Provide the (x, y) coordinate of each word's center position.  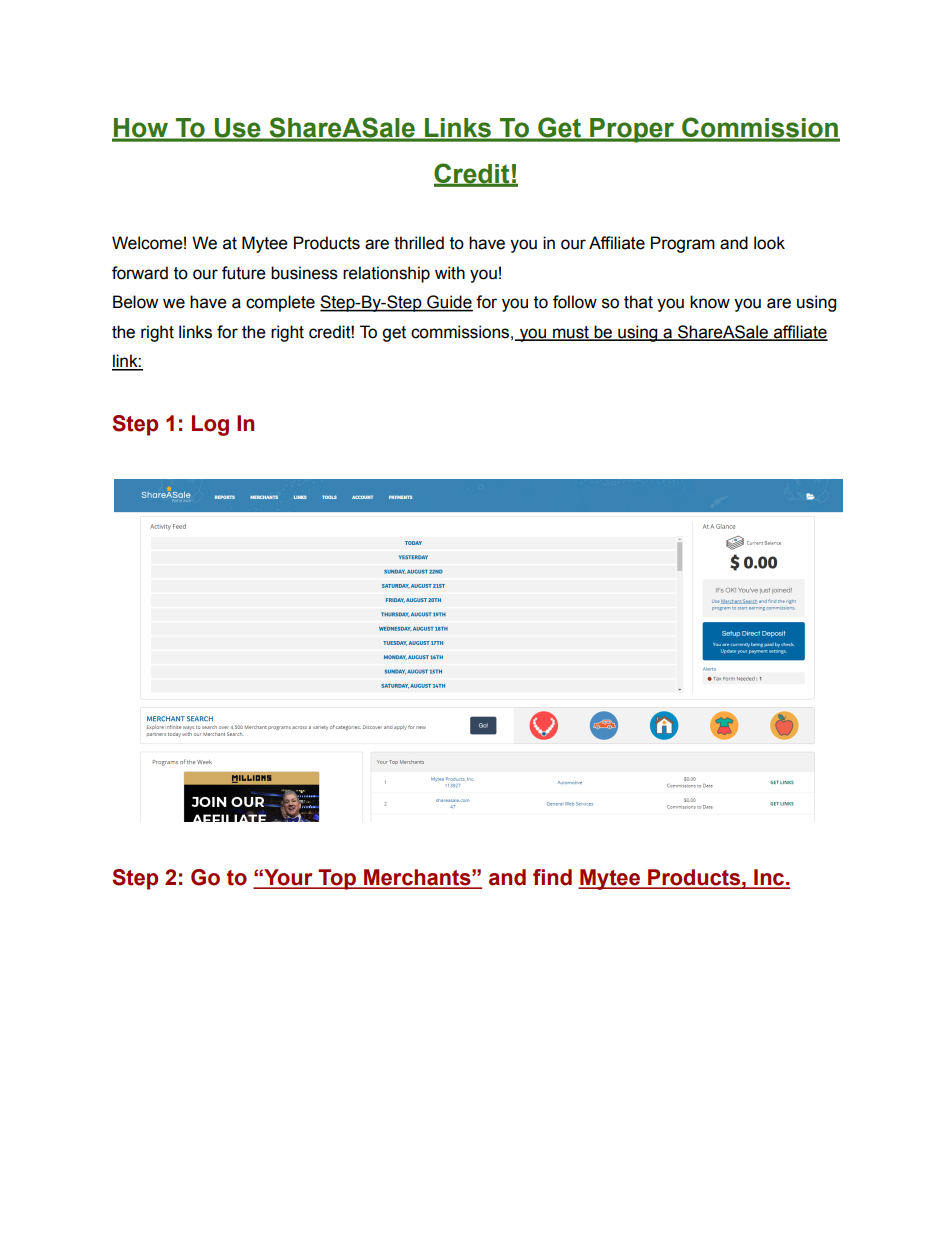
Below (135, 302)
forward (140, 273)
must (571, 333)
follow (575, 302)
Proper (632, 130)
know (710, 302)
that (638, 302)
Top (337, 879)
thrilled (419, 243)
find (552, 877)
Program (683, 244)
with (450, 273)
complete (280, 303)
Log (210, 425)
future (244, 273)
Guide (449, 303)
